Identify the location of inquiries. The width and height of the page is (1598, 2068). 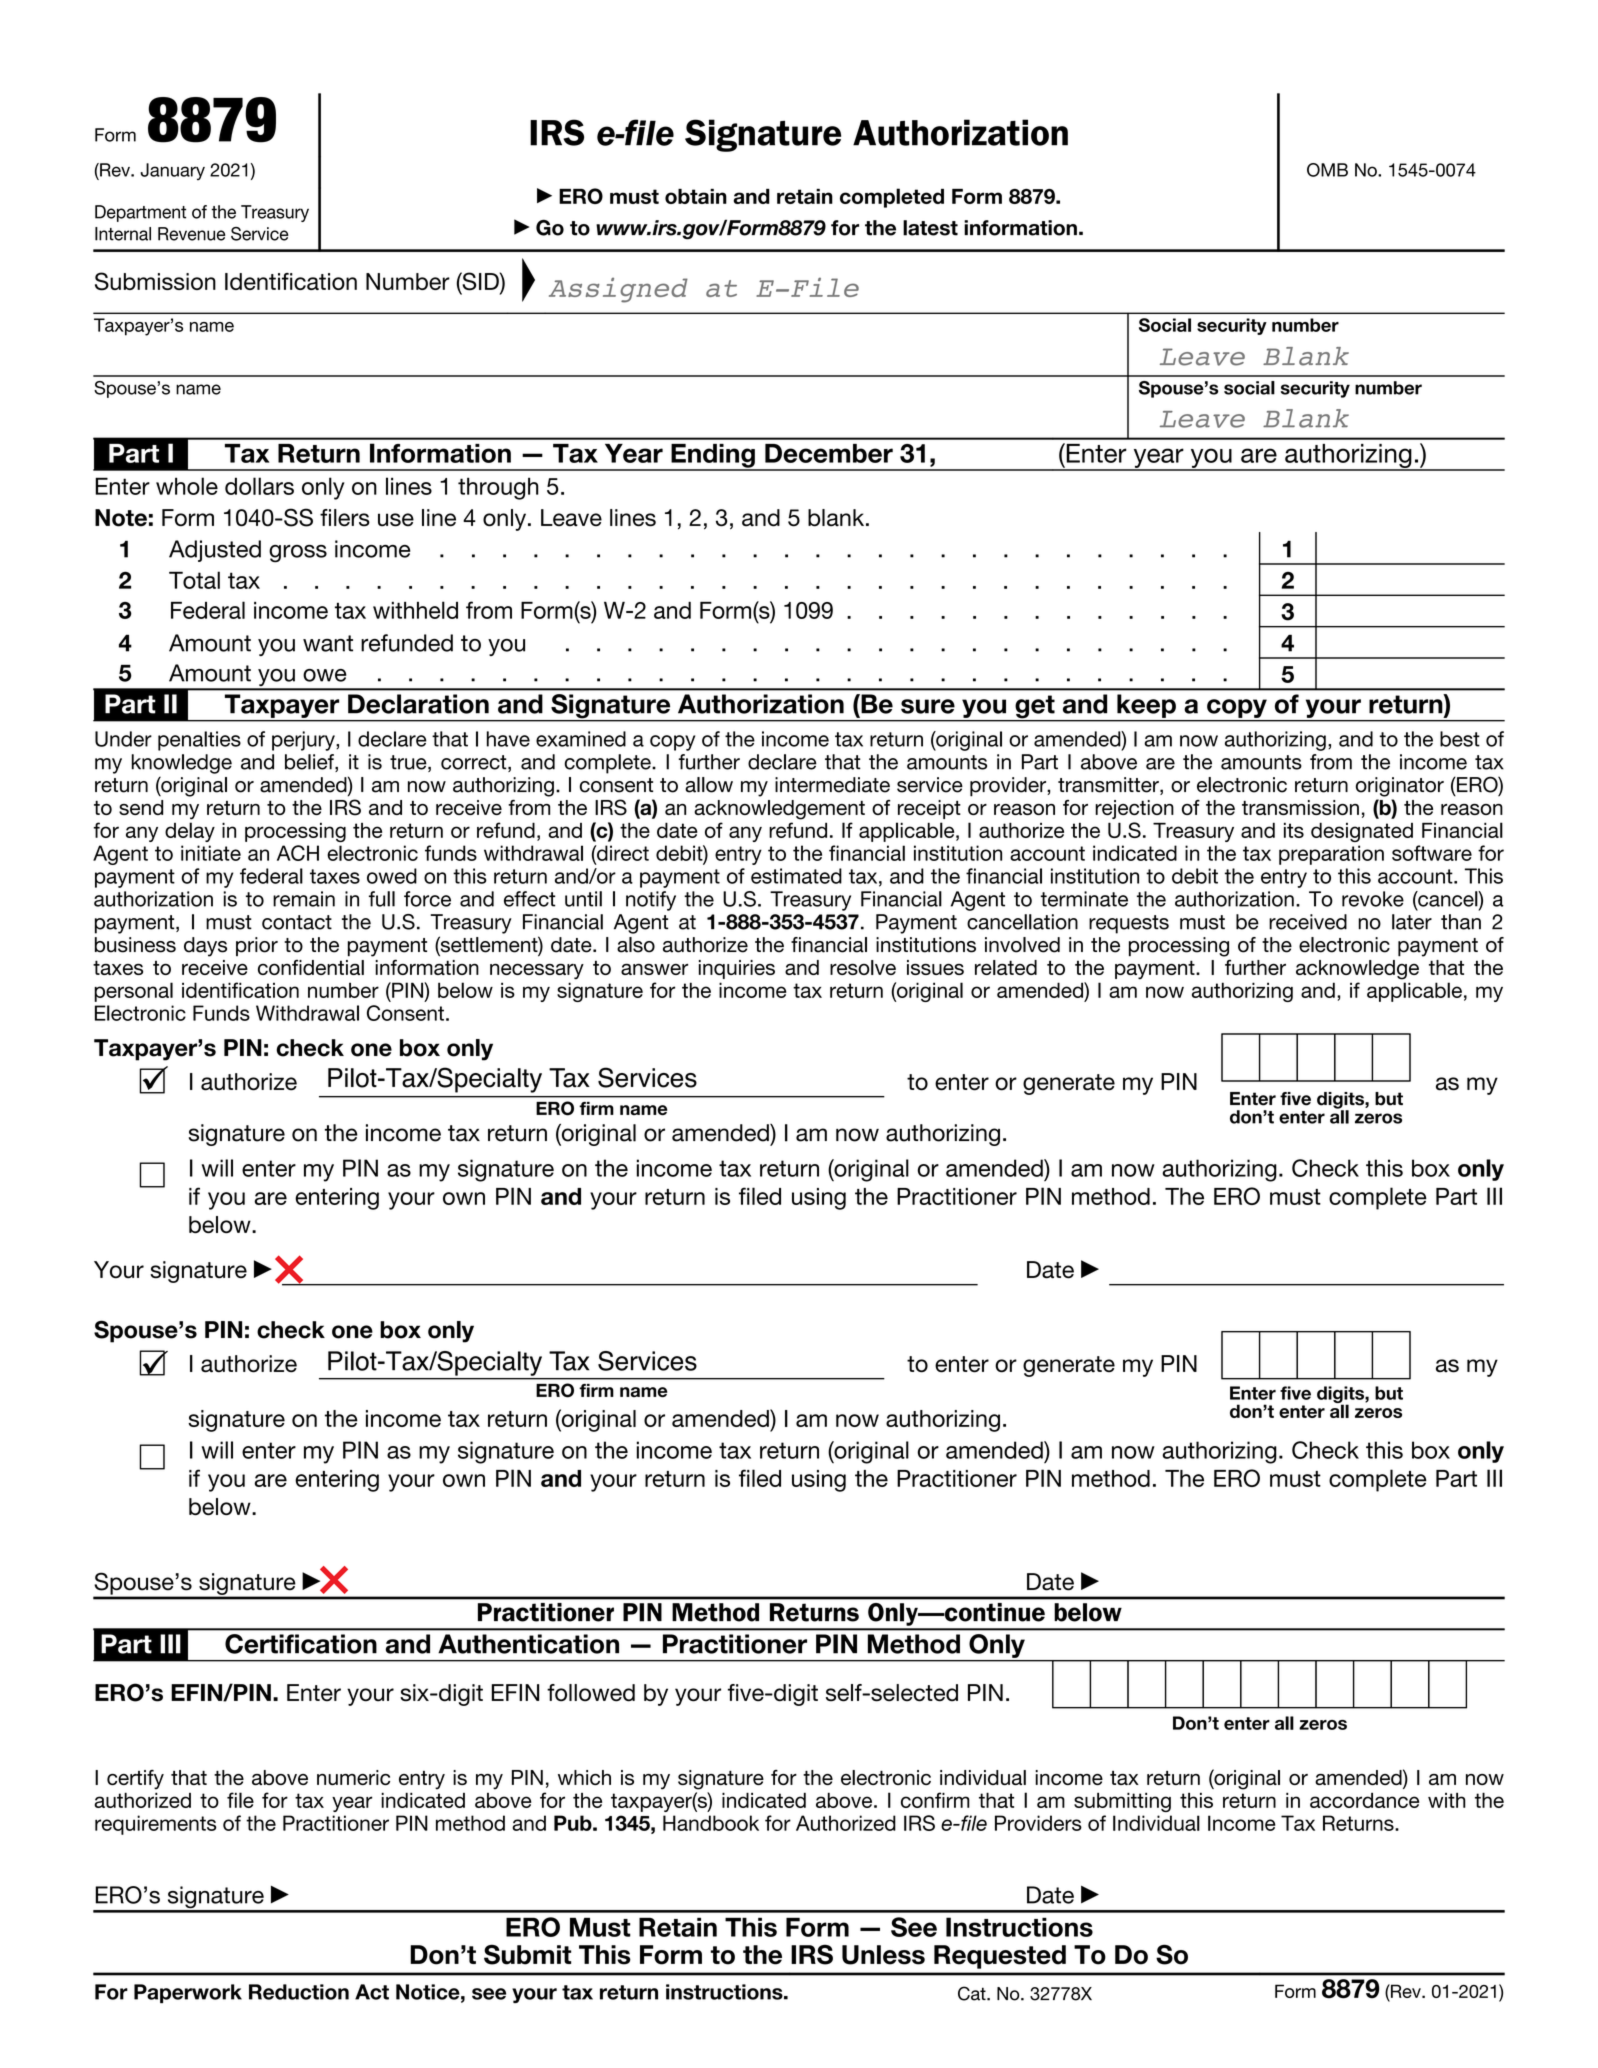
(737, 969).
